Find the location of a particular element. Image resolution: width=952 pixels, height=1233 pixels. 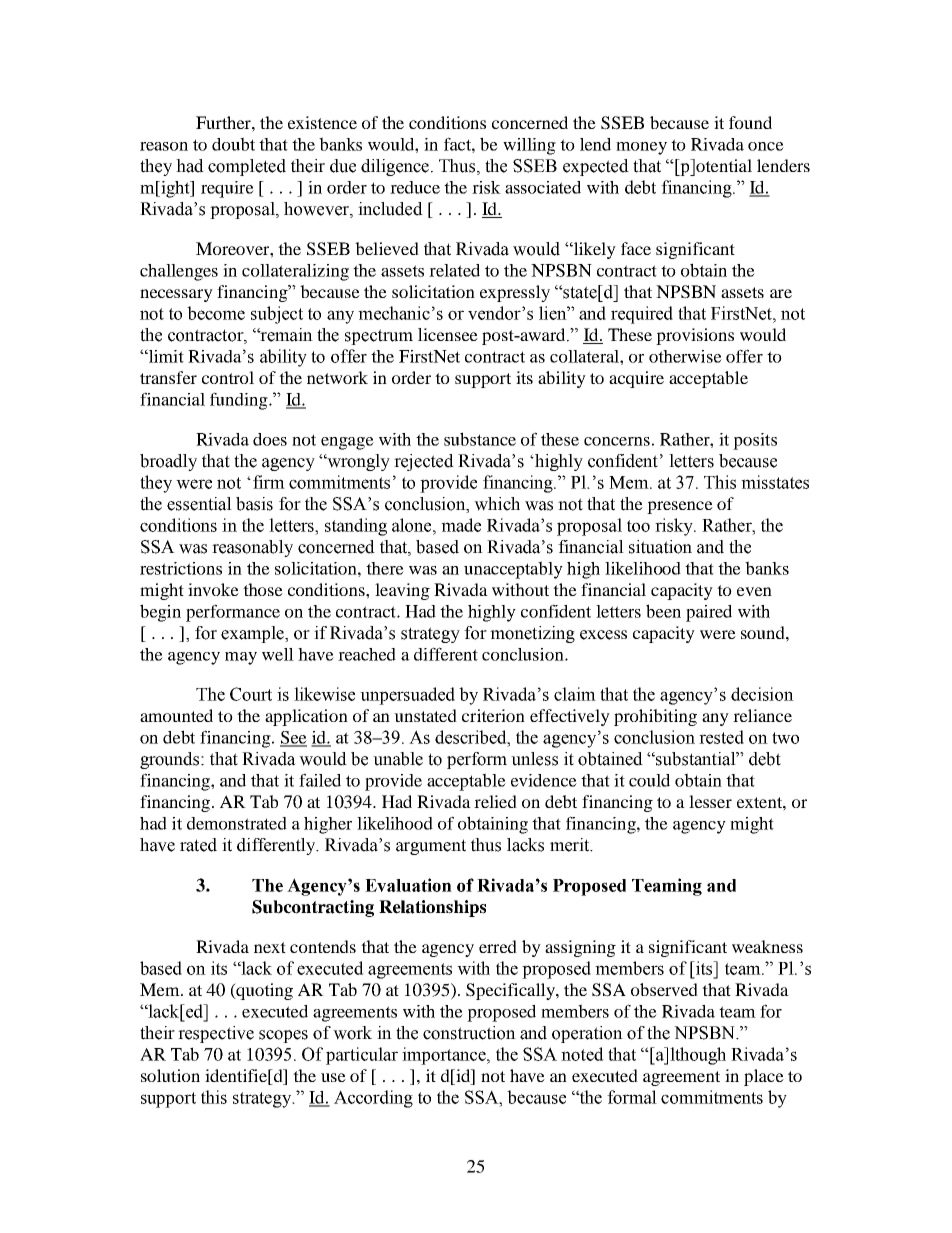

found is located at coordinates (750, 122).
